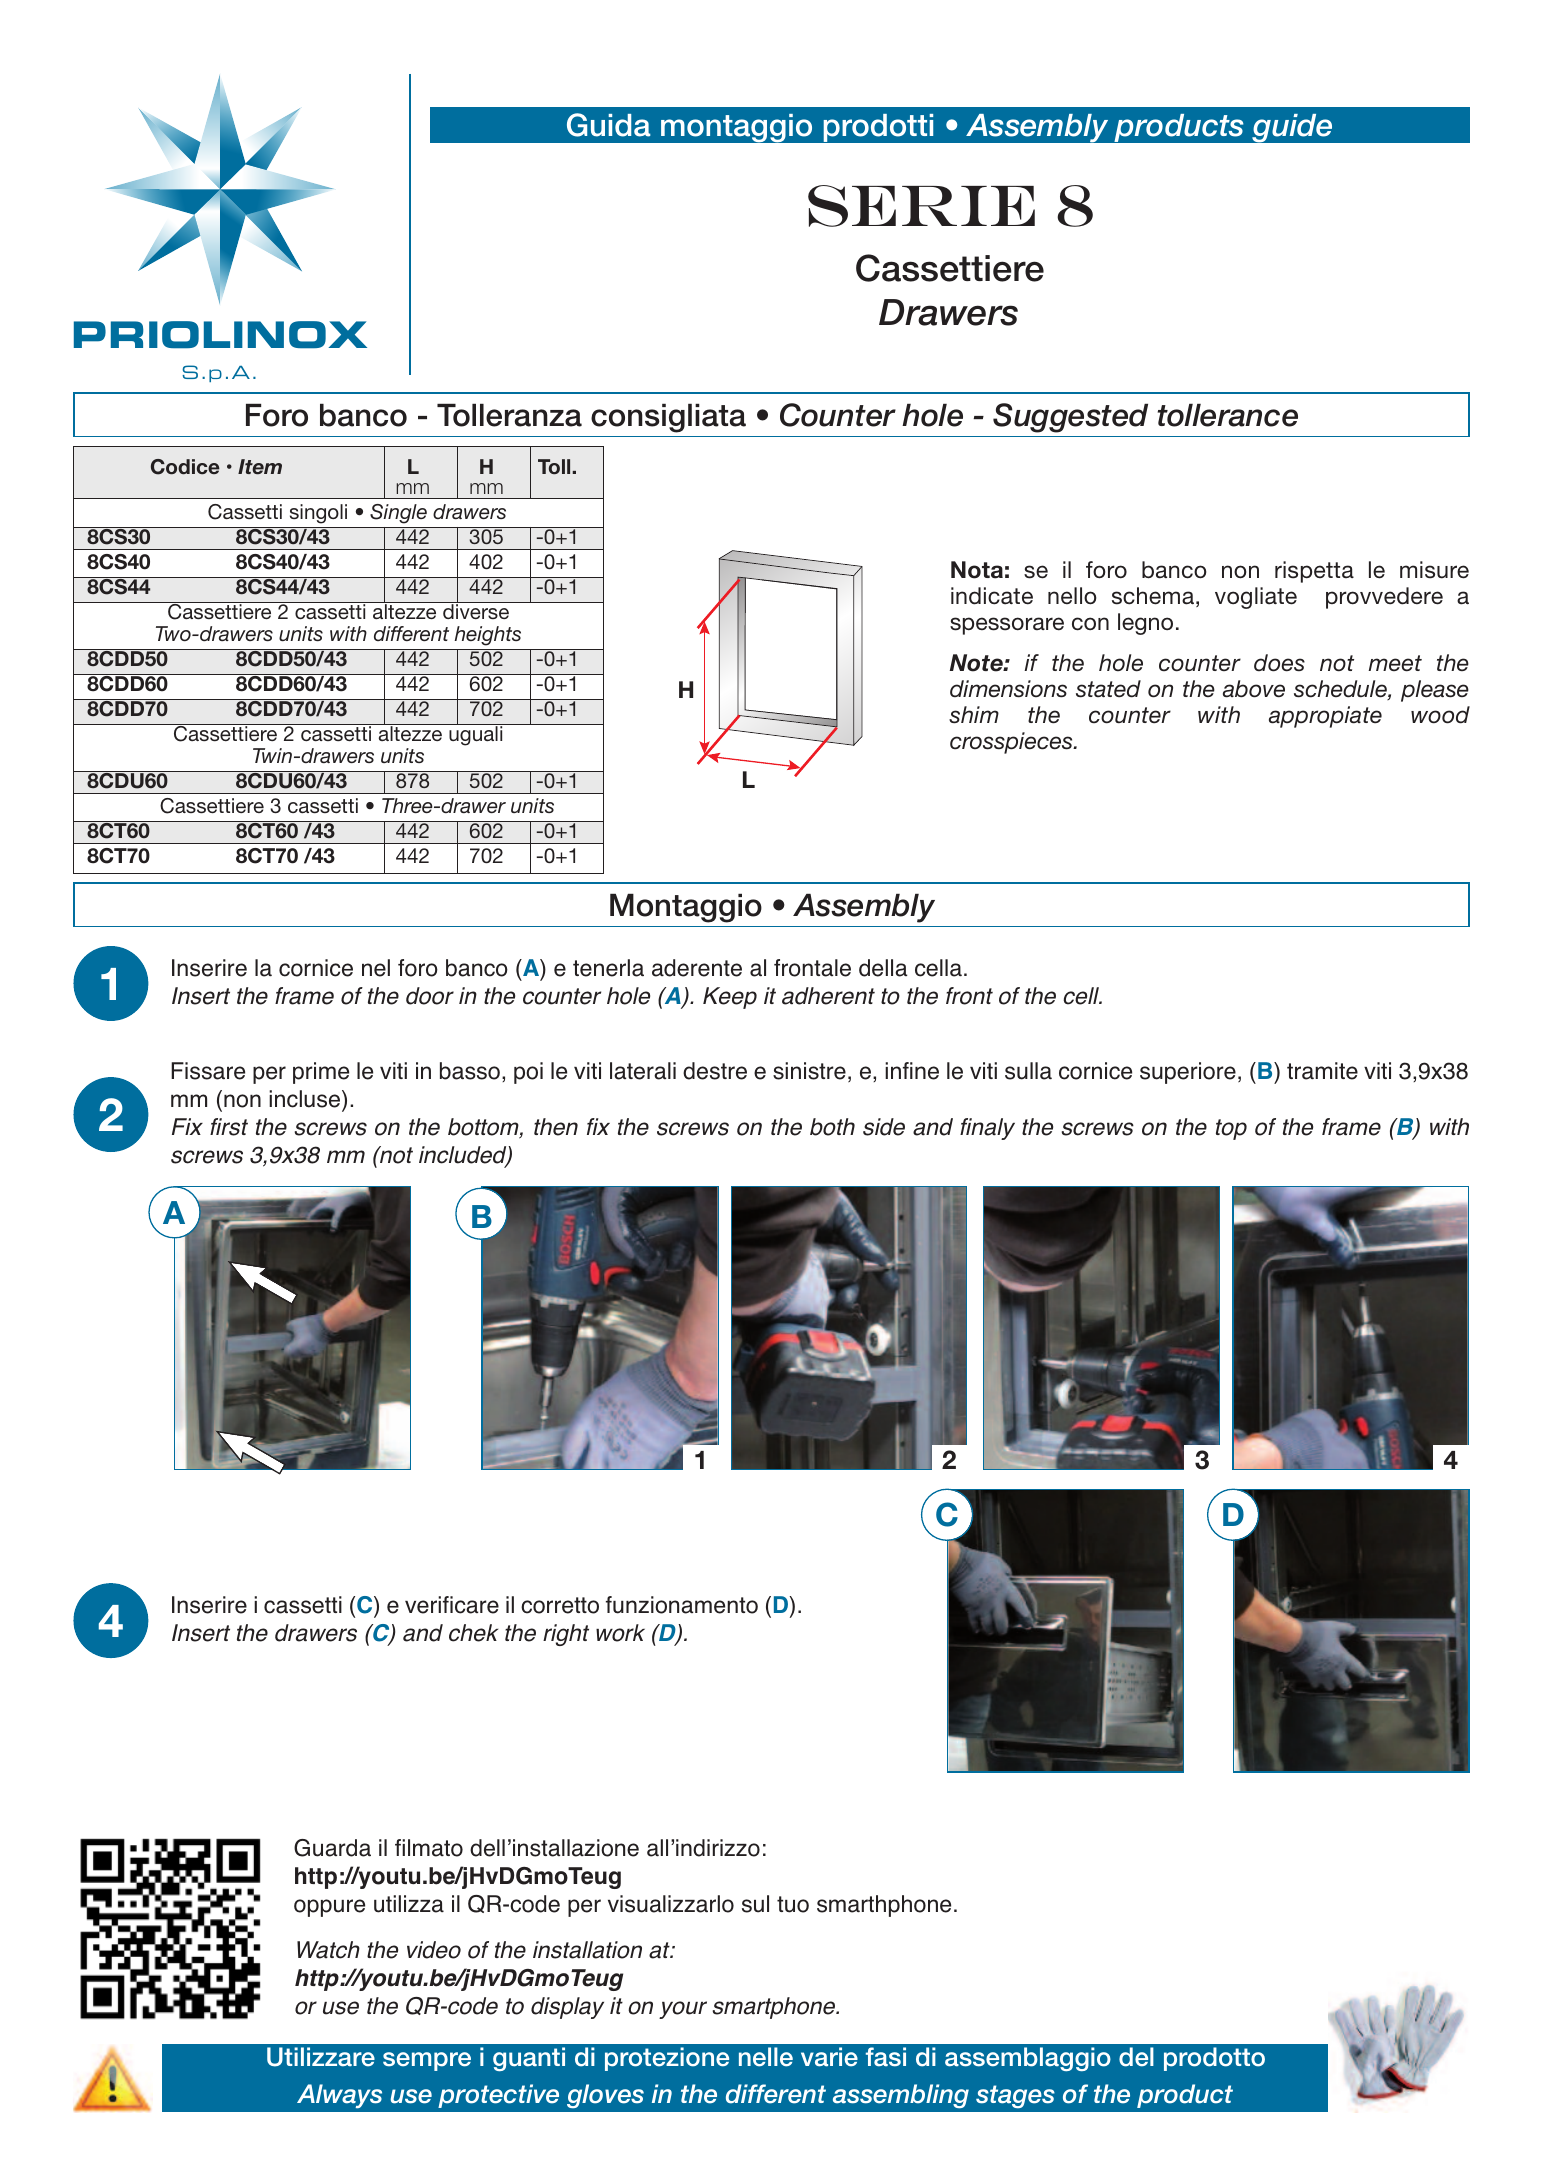 This screenshot has height=2183, width=1543. What do you see at coordinates (1325, 717) in the screenshot?
I see `appropiate` at bounding box center [1325, 717].
